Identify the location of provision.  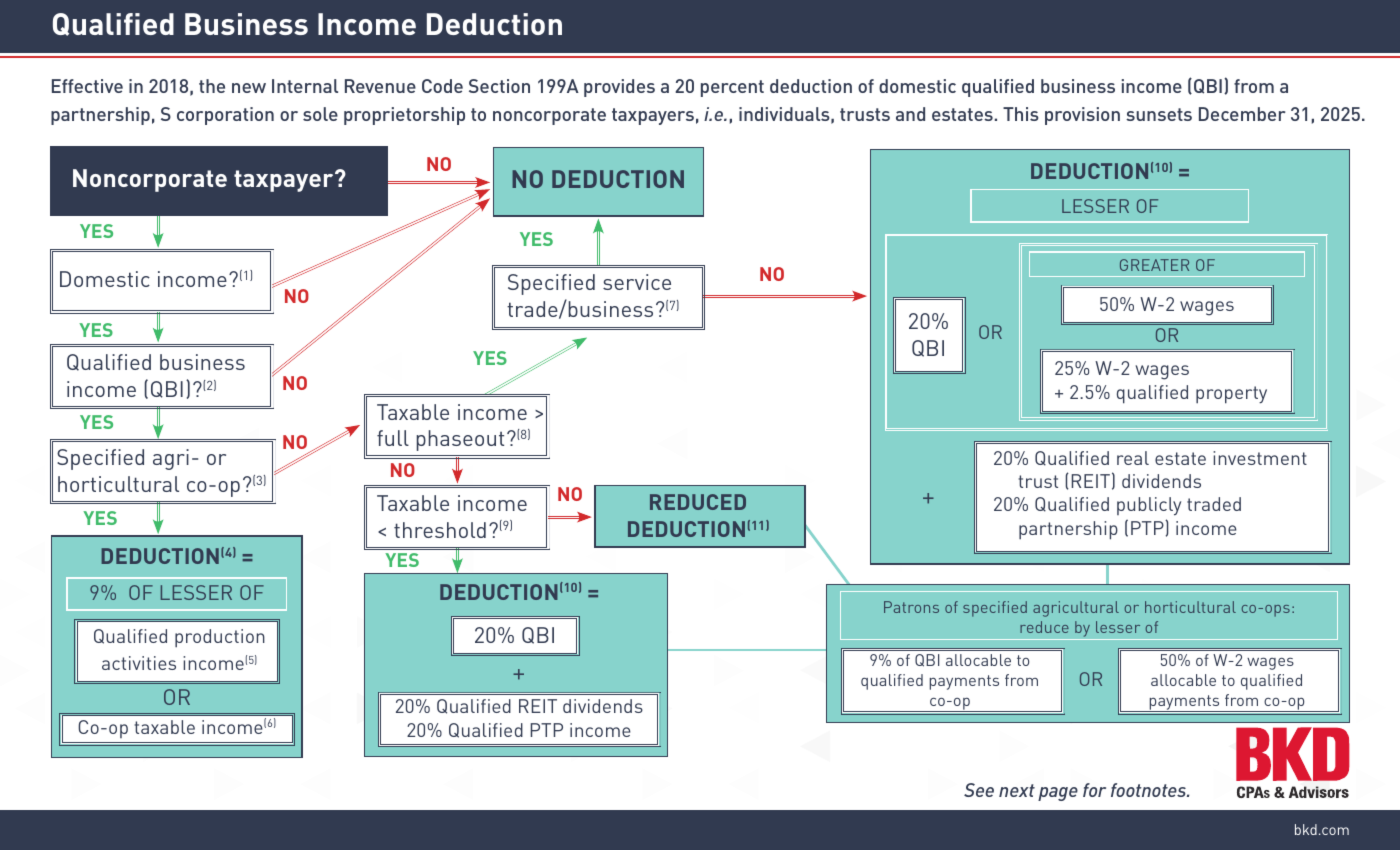
(1082, 116).
